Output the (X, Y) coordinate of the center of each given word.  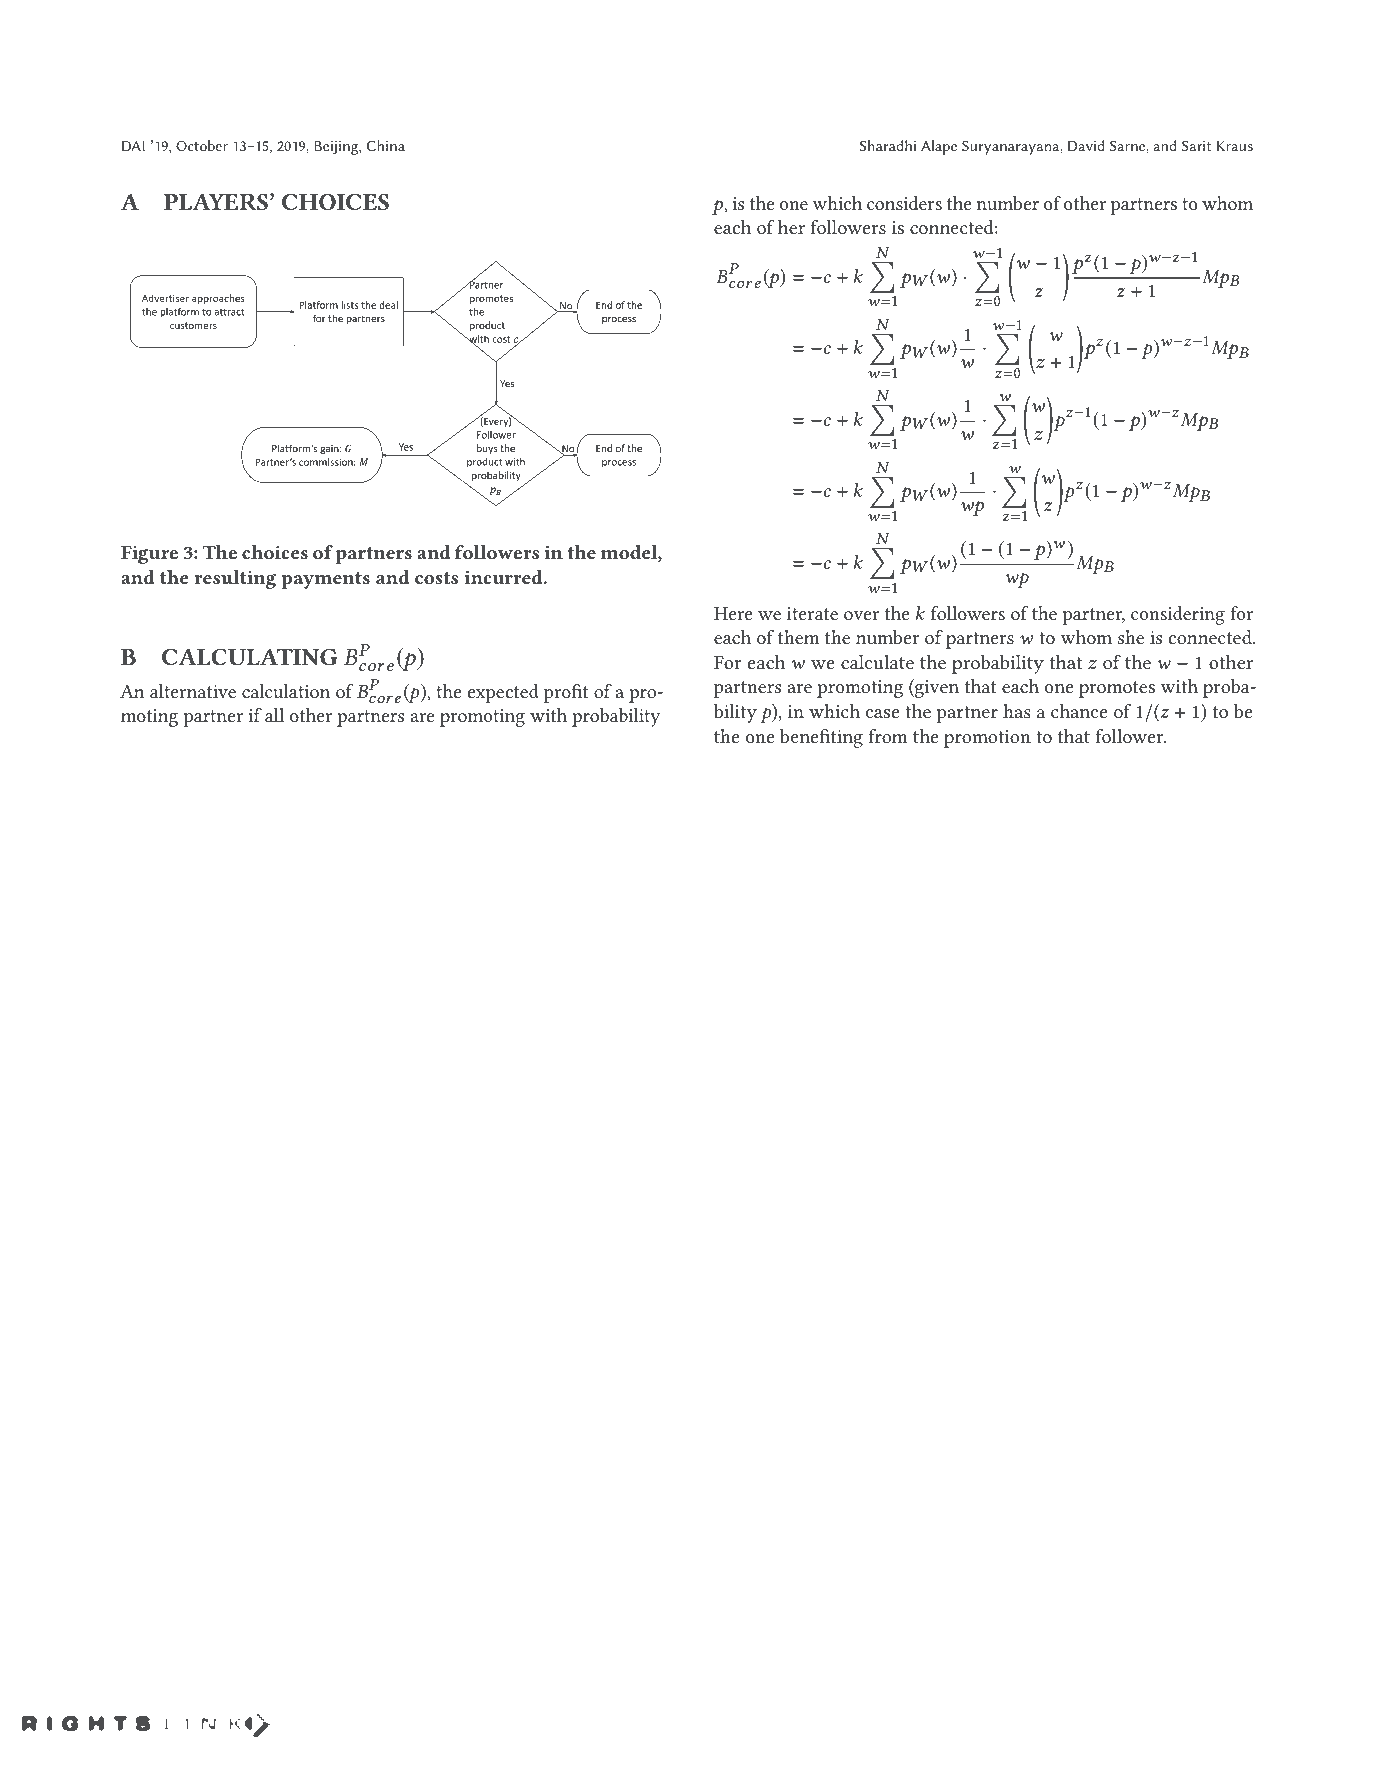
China (386, 145)
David (1086, 145)
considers (904, 203)
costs (436, 578)
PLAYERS (217, 202)
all (274, 715)
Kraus (1235, 146)
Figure (149, 555)
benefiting (821, 738)
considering (1178, 615)
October (202, 145)
